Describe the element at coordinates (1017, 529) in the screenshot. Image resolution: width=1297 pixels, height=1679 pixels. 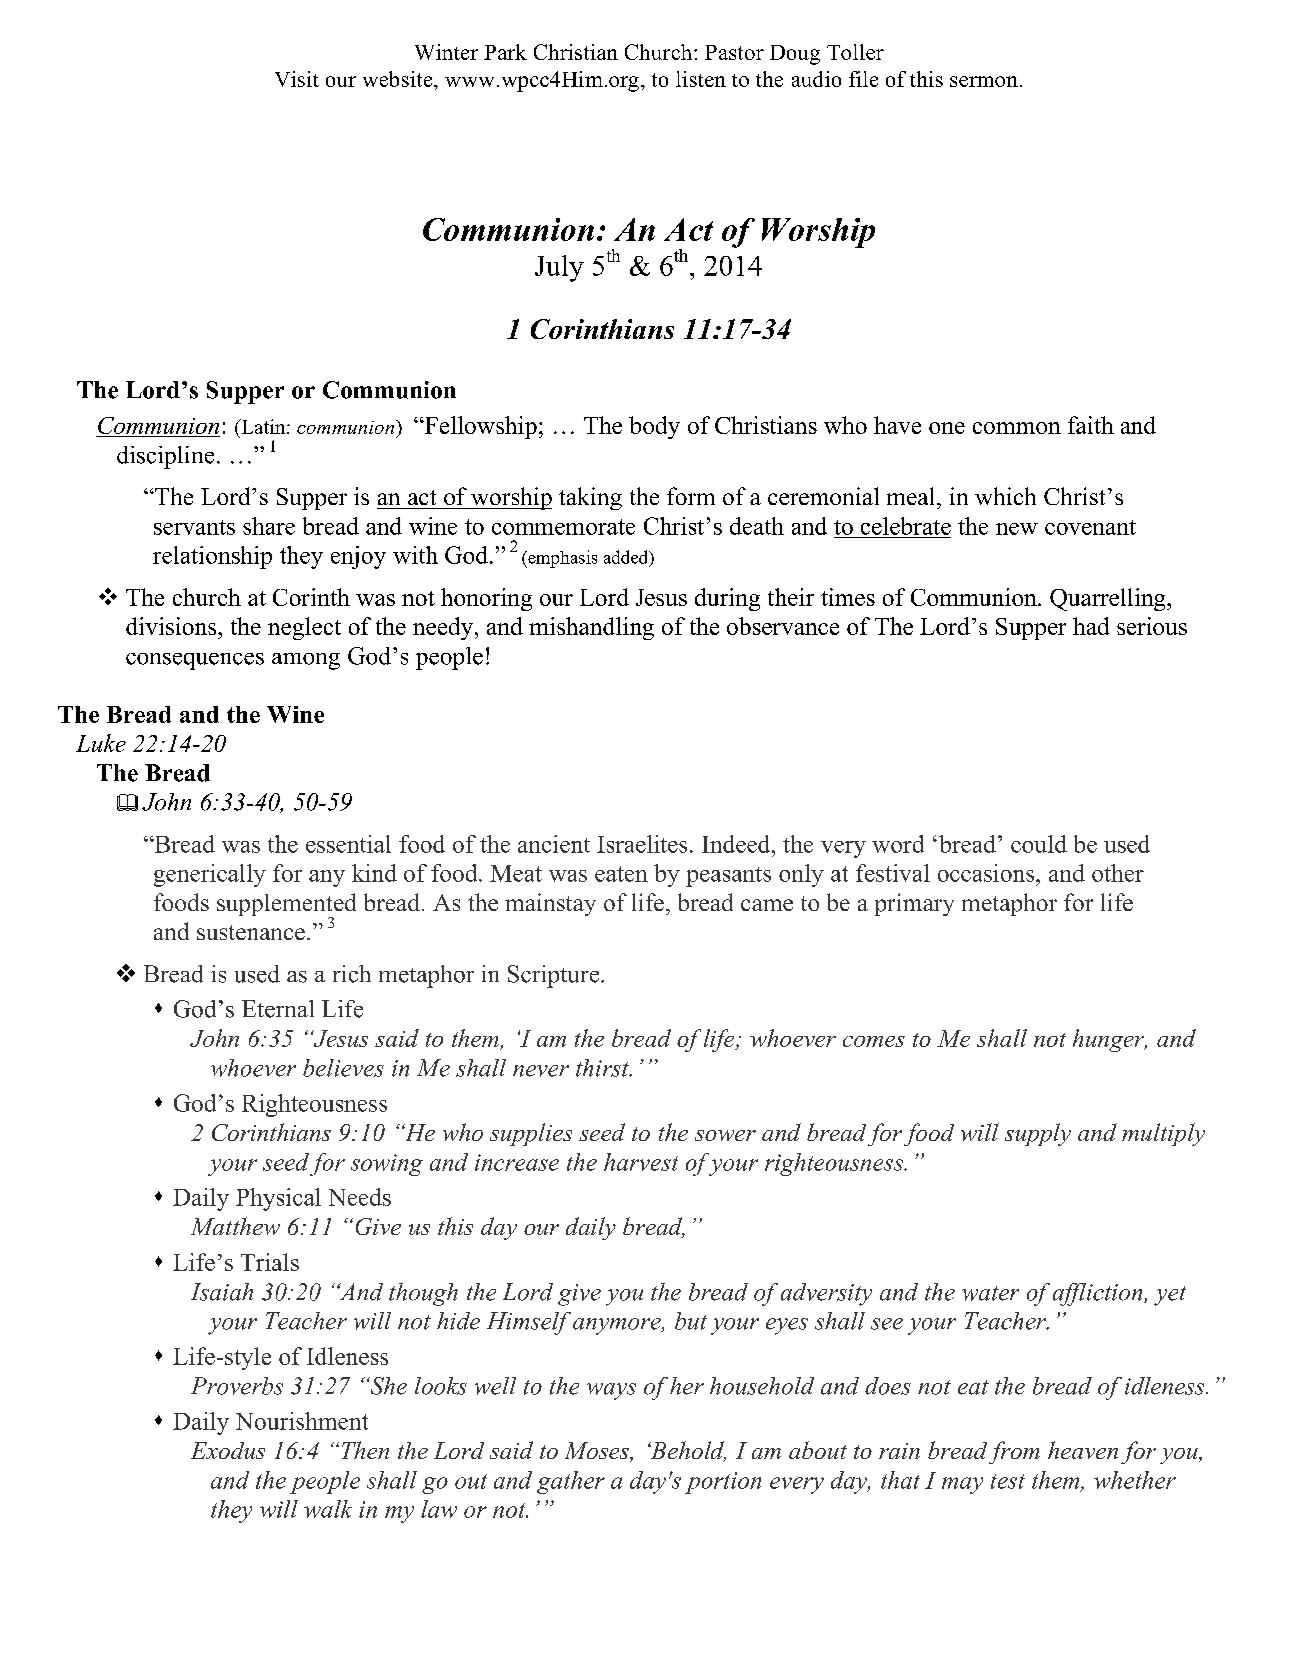
I see `new` at that location.
